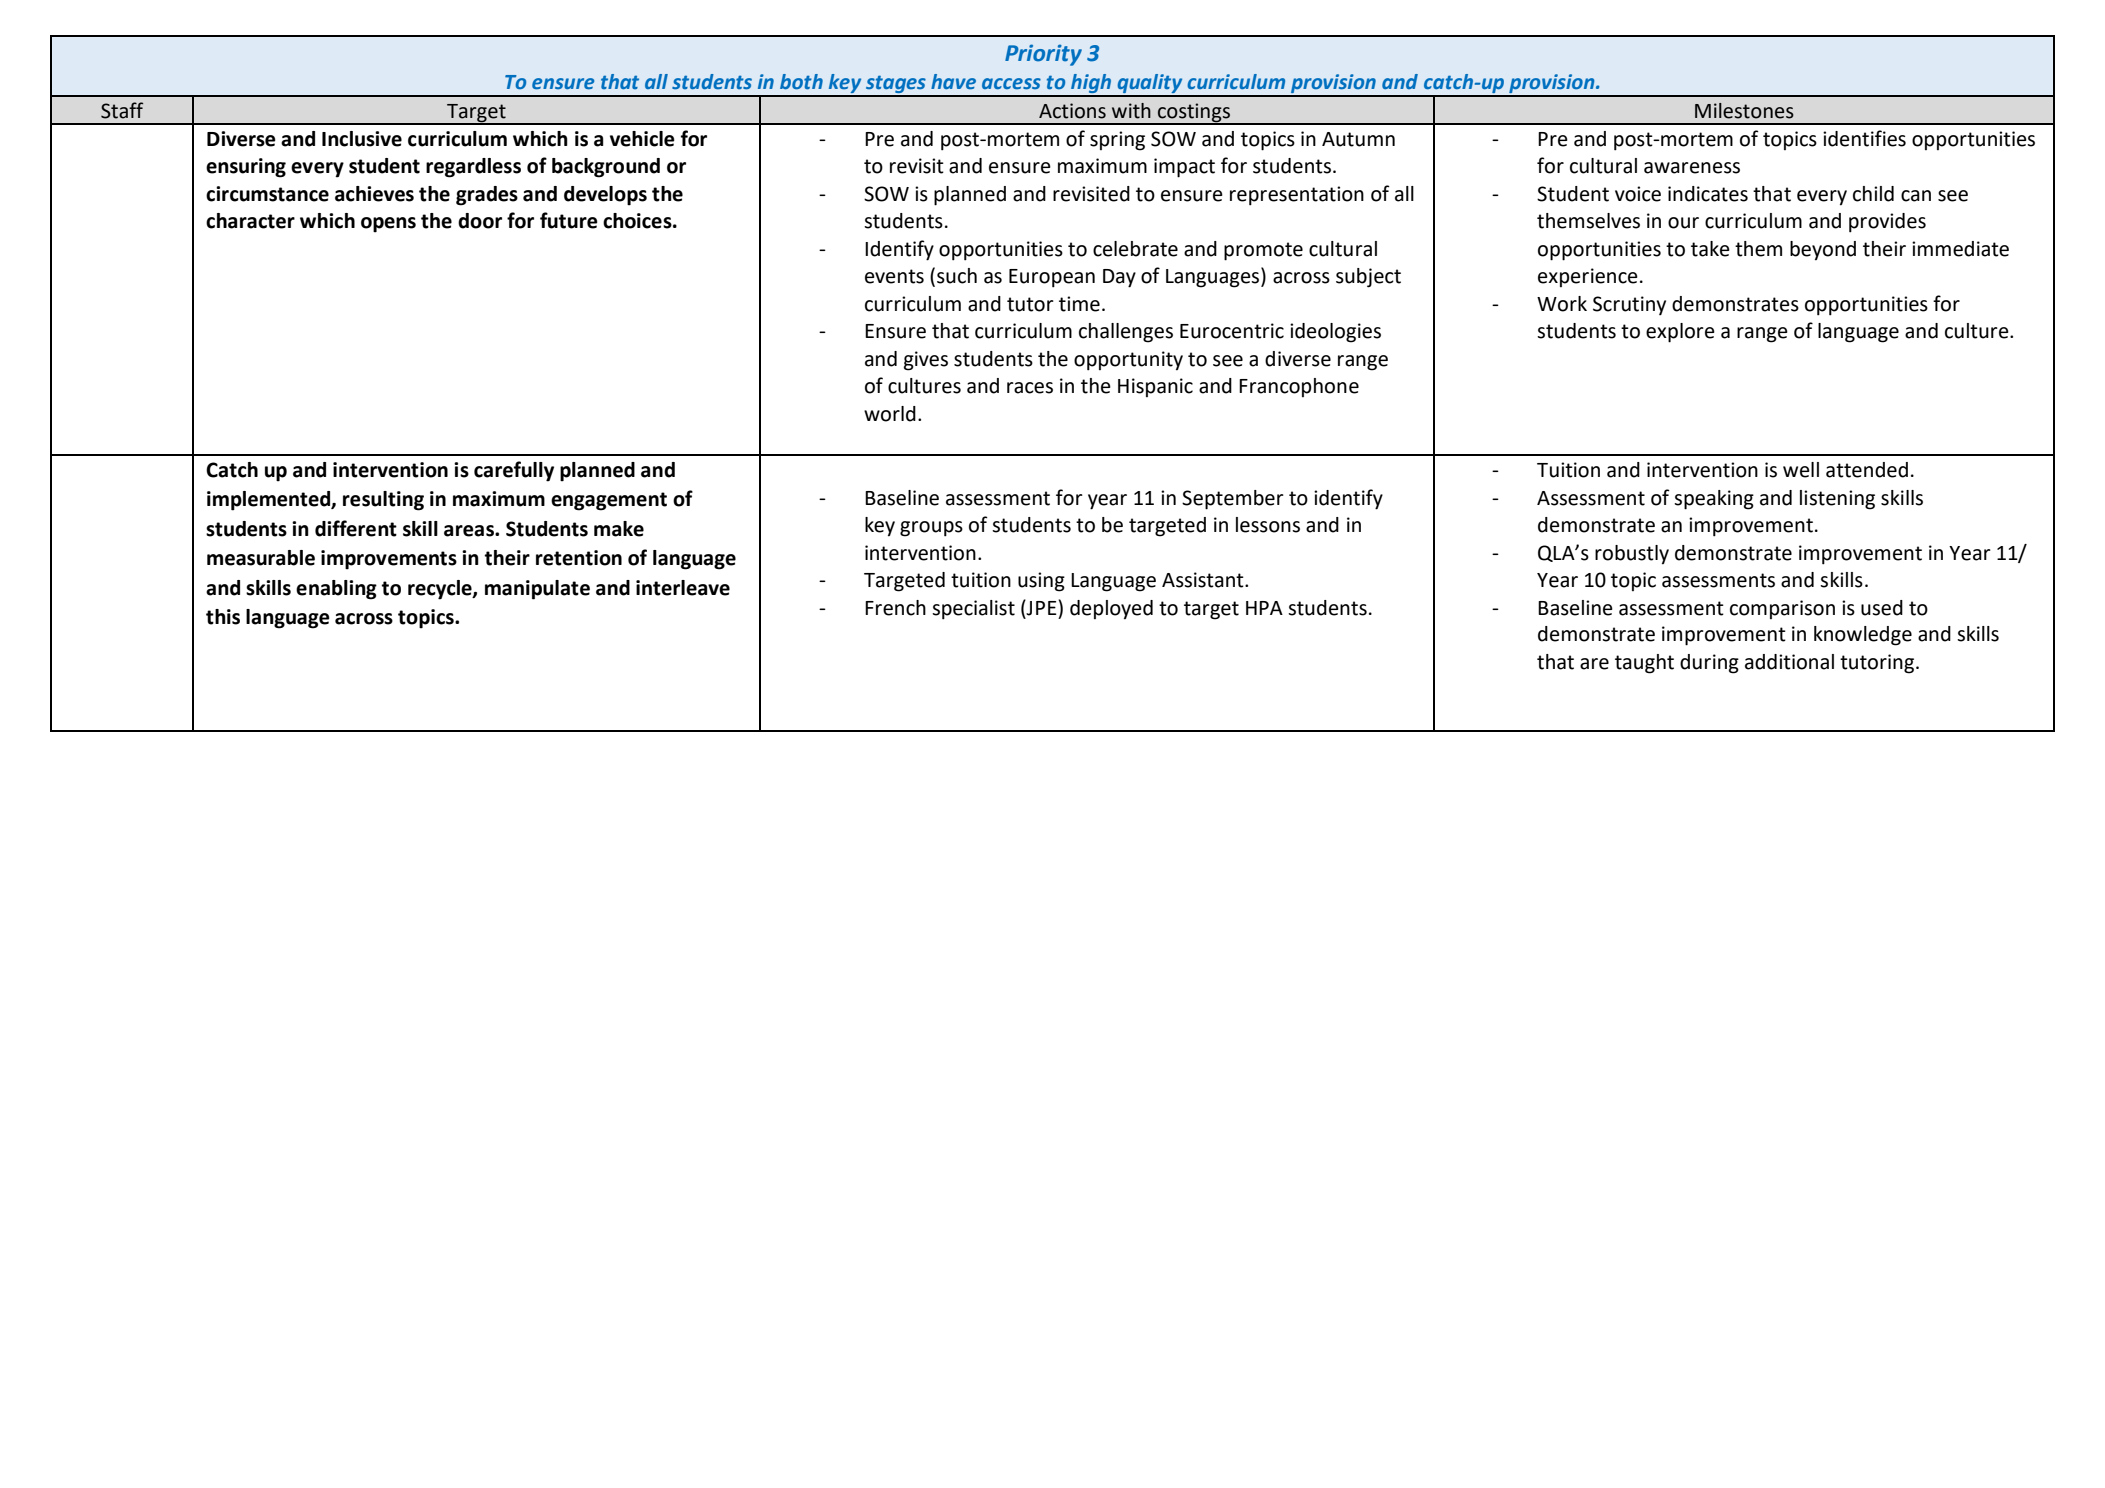 This page has width=2105, height=1488. Describe the element at coordinates (1011, 83) in the page. I see `access` at that location.
